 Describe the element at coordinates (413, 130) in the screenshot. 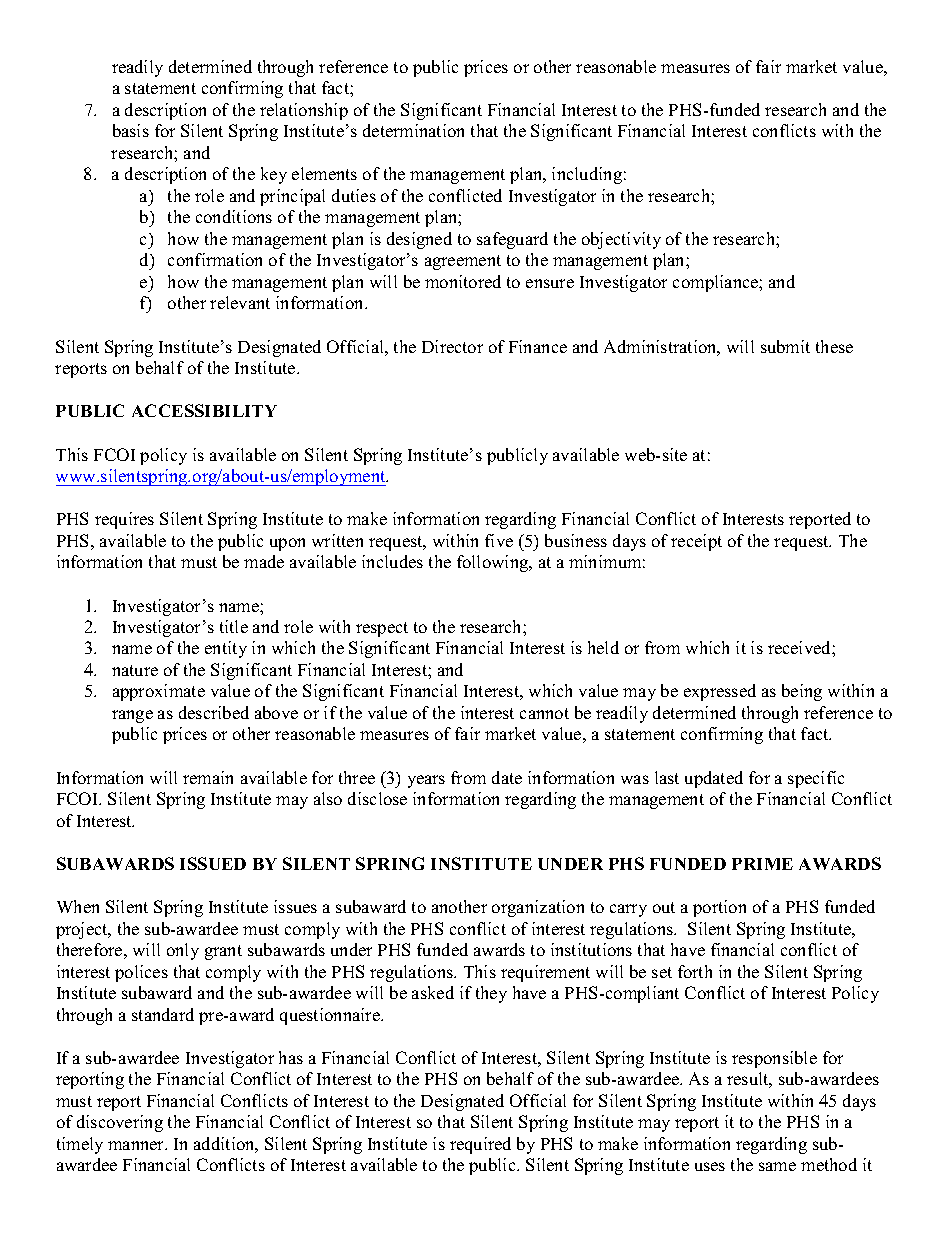

I see `determination` at that location.
